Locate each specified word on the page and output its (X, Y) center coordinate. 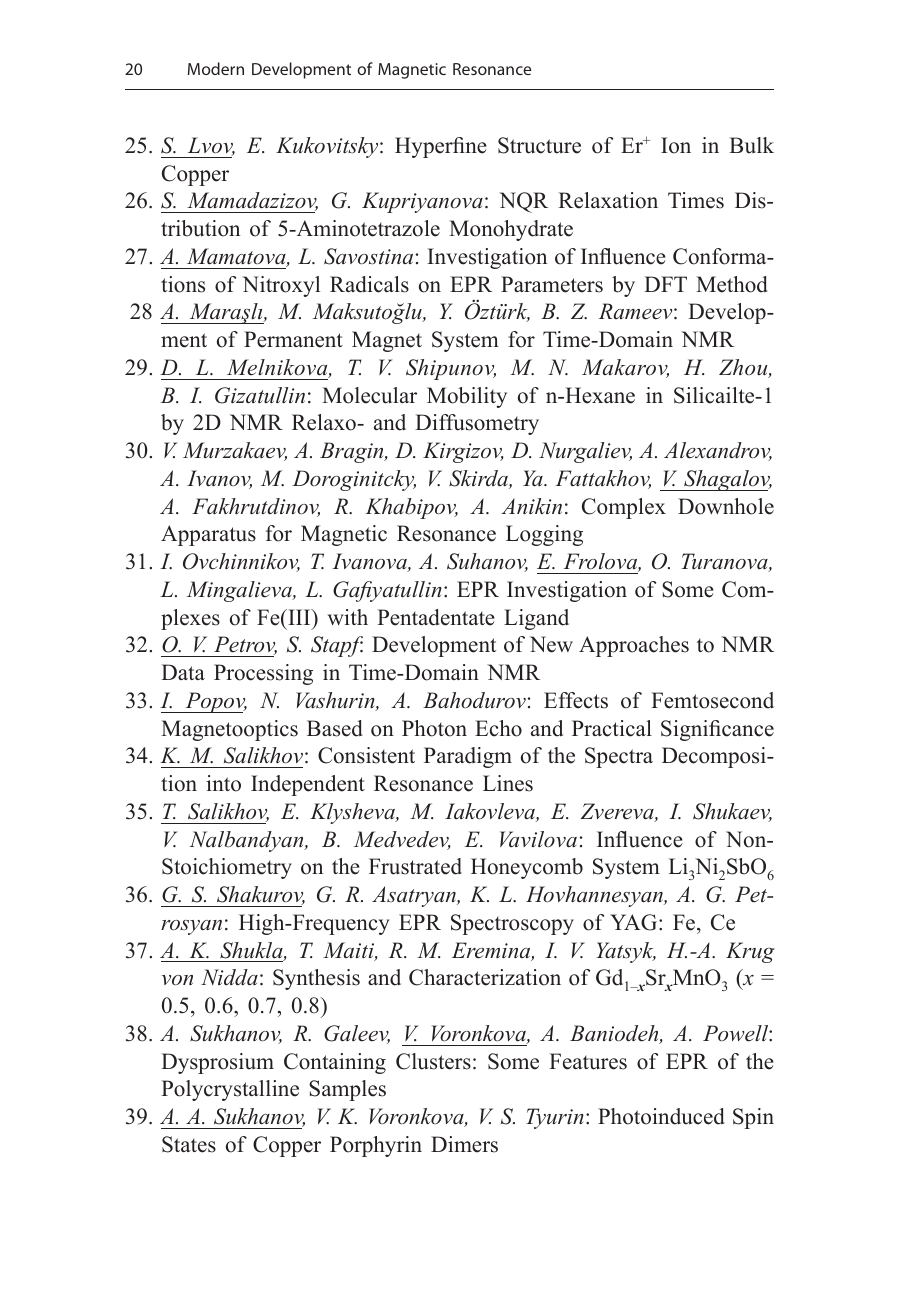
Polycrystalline (230, 1090)
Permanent (293, 339)
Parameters (552, 284)
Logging (544, 535)
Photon (434, 728)
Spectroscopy (512, 924)
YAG (635, 922)
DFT (665, 284)
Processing (263, 674)
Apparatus (208, 535)
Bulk (751, 145)
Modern (216, 68)
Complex (624, 508)
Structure (539, 145)
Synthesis (316, 979)
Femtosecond (712, 700)
